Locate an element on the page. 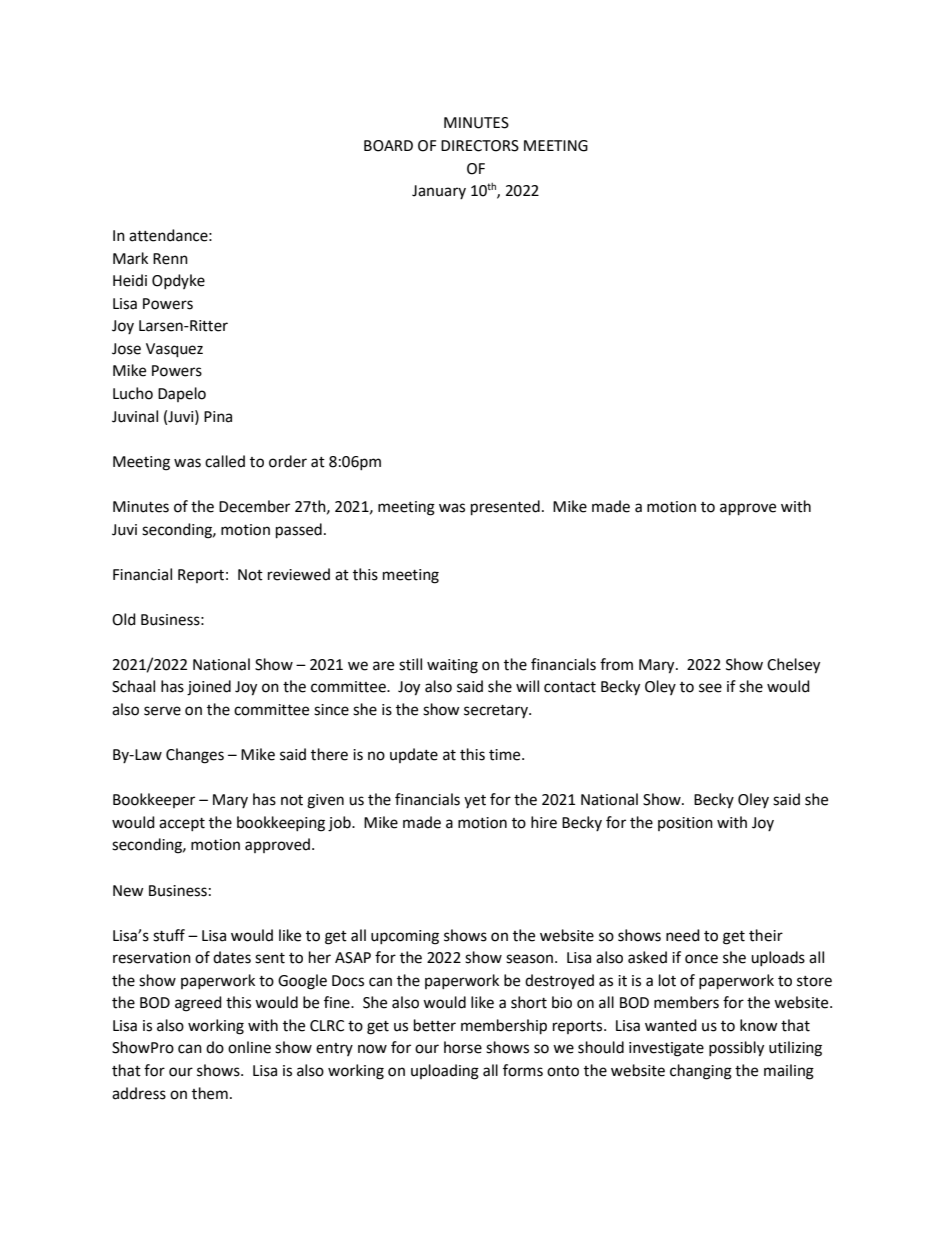  from is located at coordinates (616, 664).
